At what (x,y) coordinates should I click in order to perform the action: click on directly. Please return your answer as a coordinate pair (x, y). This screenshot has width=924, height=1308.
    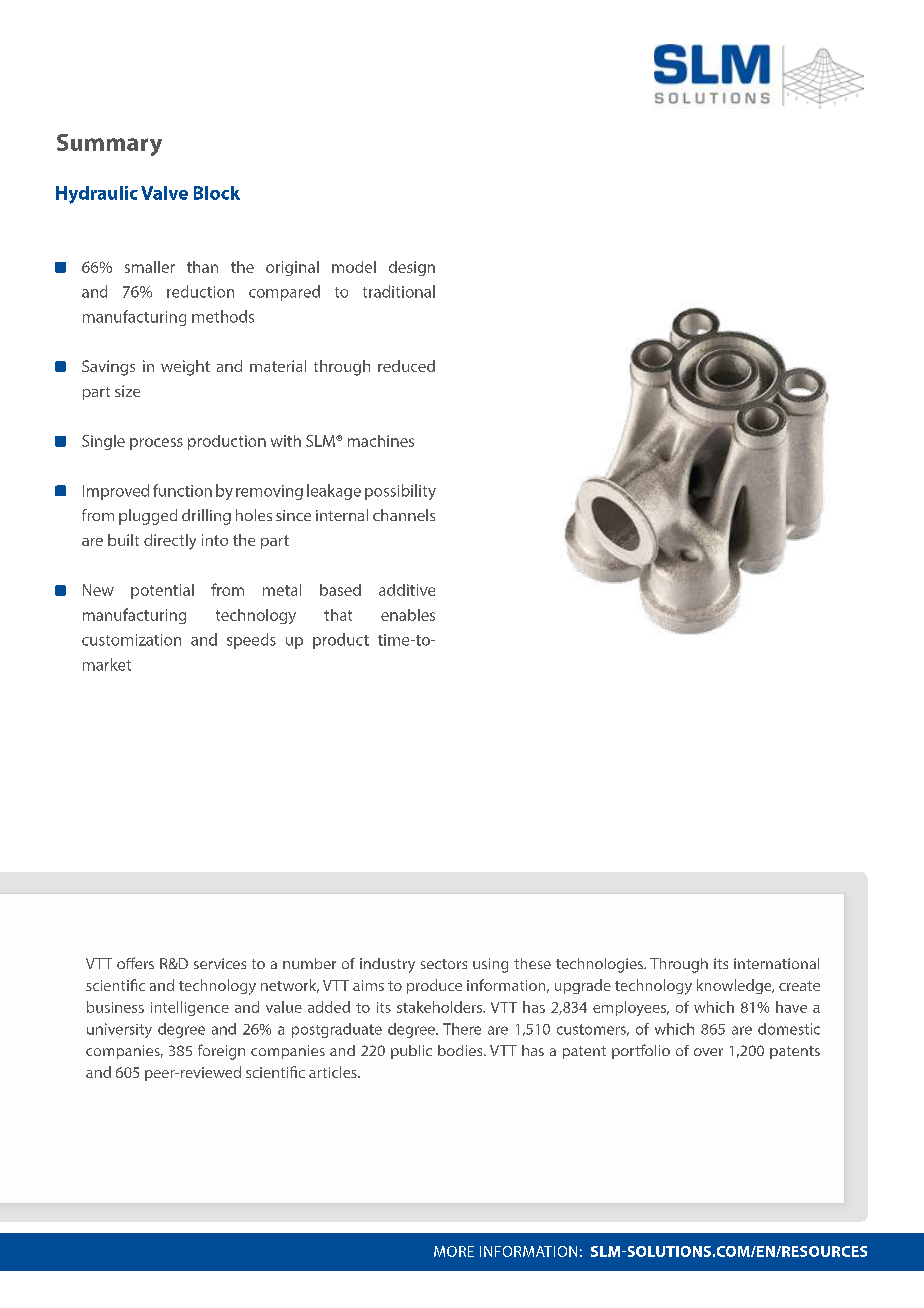
    Looking at the image, I should click on (170, 542).
